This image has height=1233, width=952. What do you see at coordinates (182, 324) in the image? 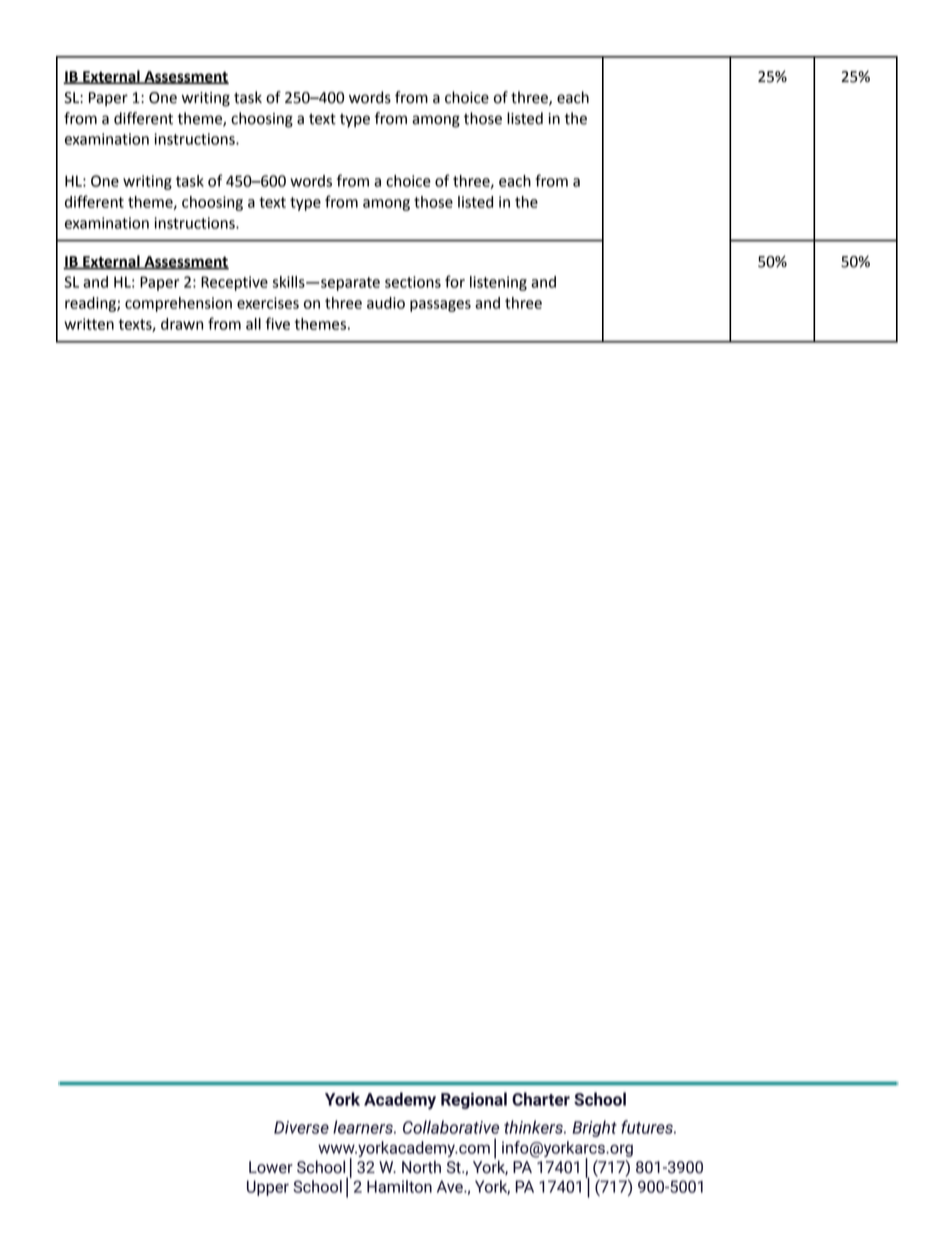
I see `drawn` at bounding box center [182, 324].
